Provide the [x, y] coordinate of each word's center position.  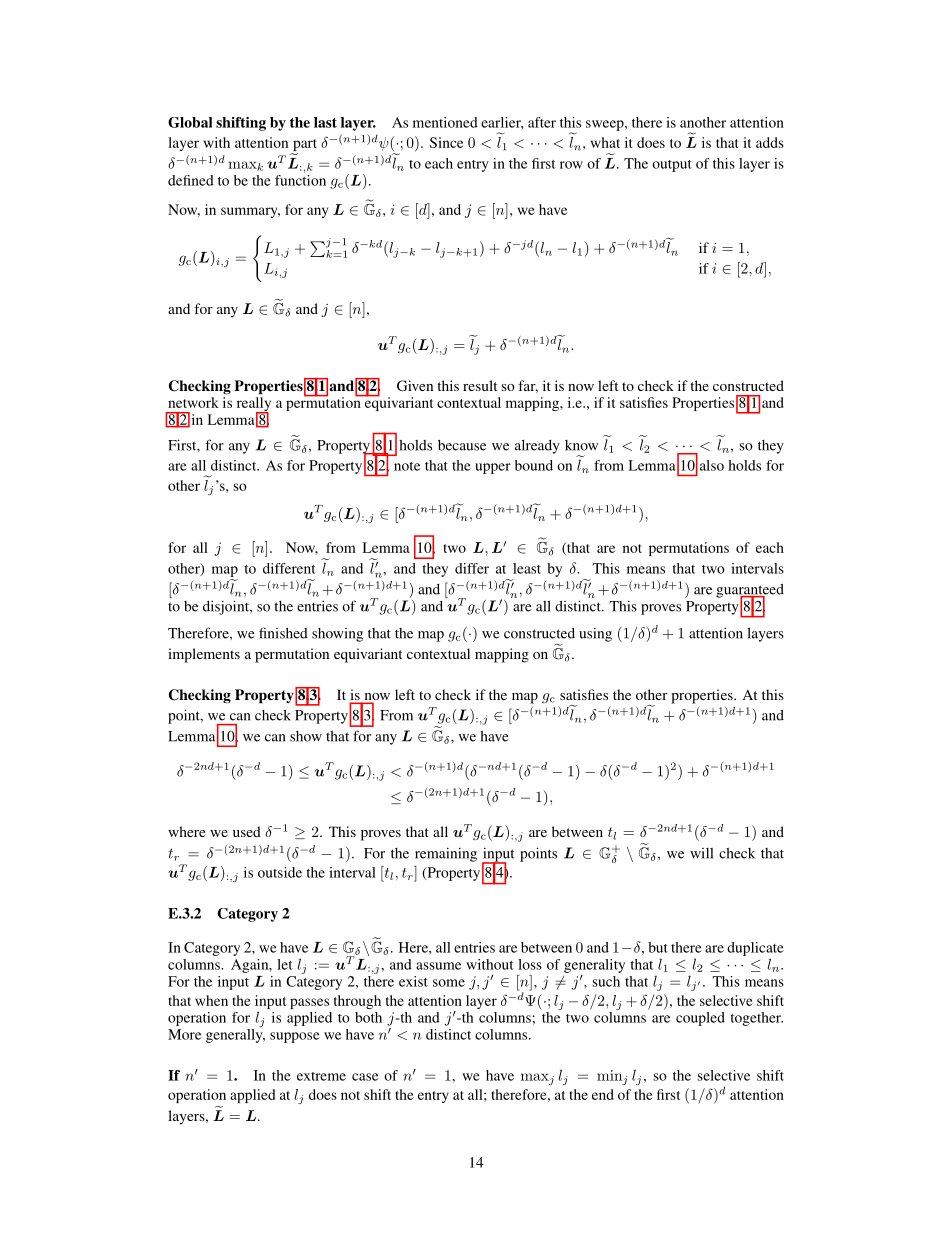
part [304, 146]
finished [283, 633]
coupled [700, 1019]
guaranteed [750, 592]
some [449, 983]
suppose [295, 1037]
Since [446, 142]
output [672, 166]
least [527, 568]
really [254, 405]
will [701, 853]
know [581, 445]
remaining [446, 854]
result [480, 385]
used [247, 831]
